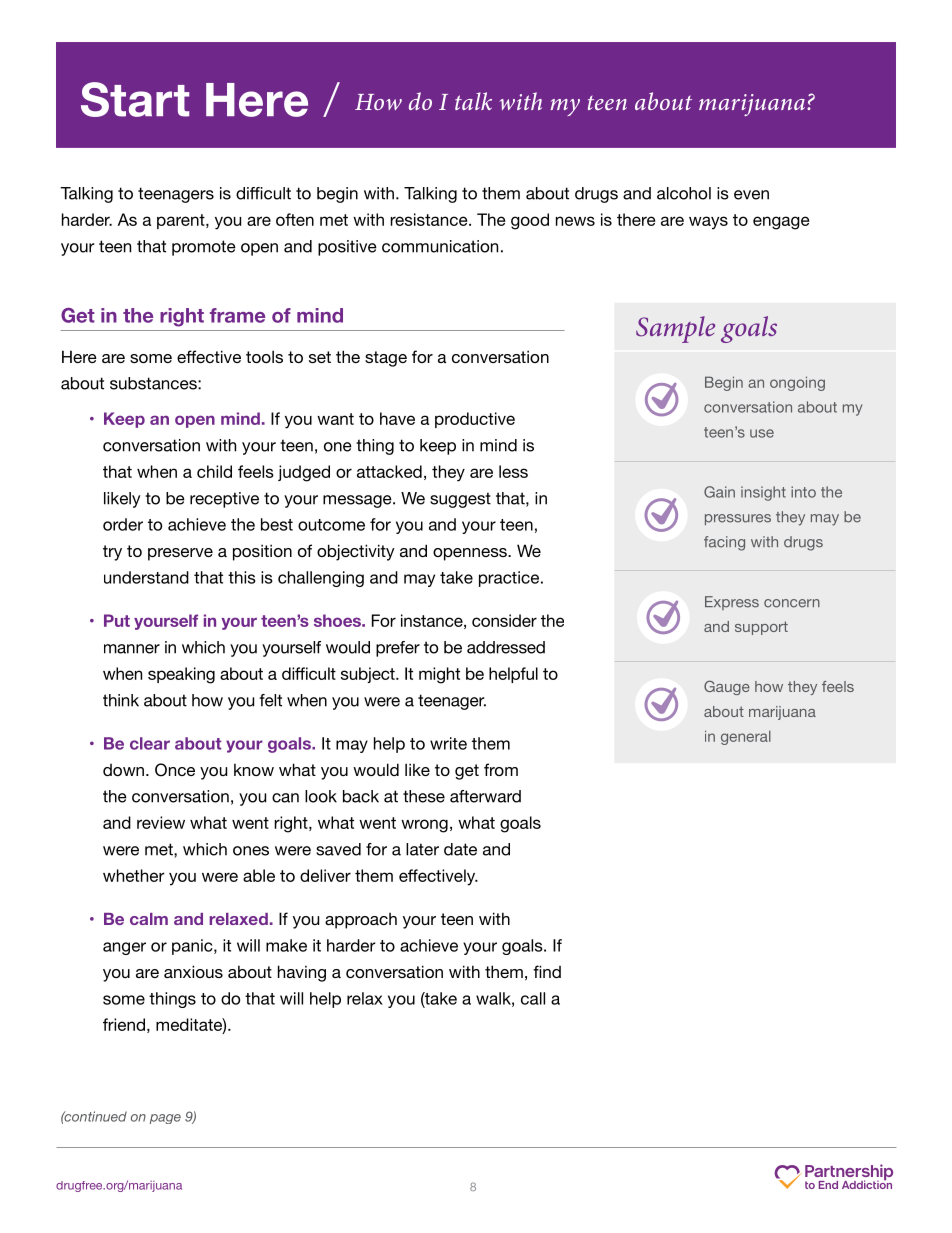 The height and width of the image is (1233, 952). I want to click on child, so click(214, 471).
